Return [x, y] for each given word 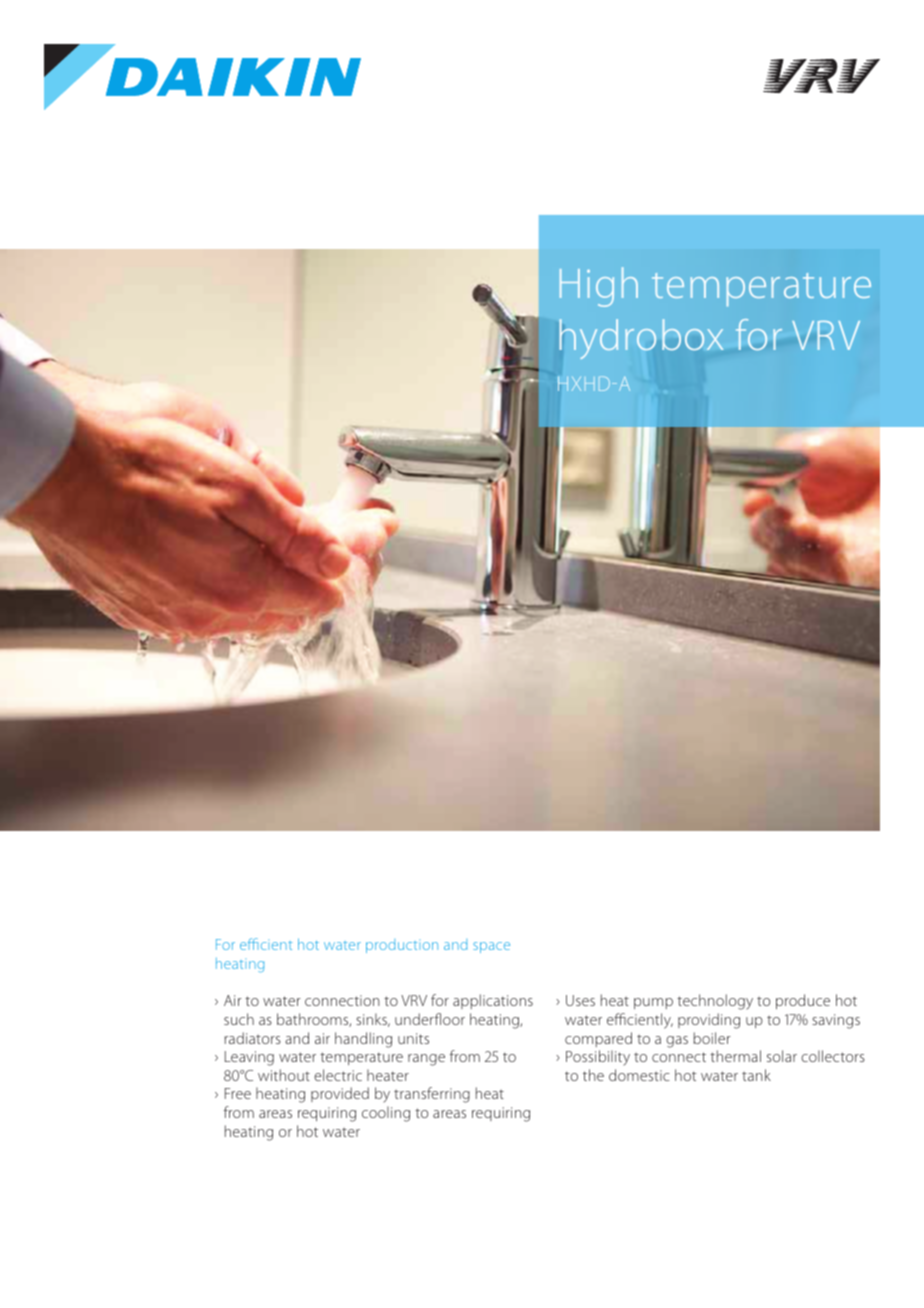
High [599, 287]
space [491, 947]
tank [756, 1075]
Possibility [598, 1058]
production [402, 946]
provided [340, 1094]
